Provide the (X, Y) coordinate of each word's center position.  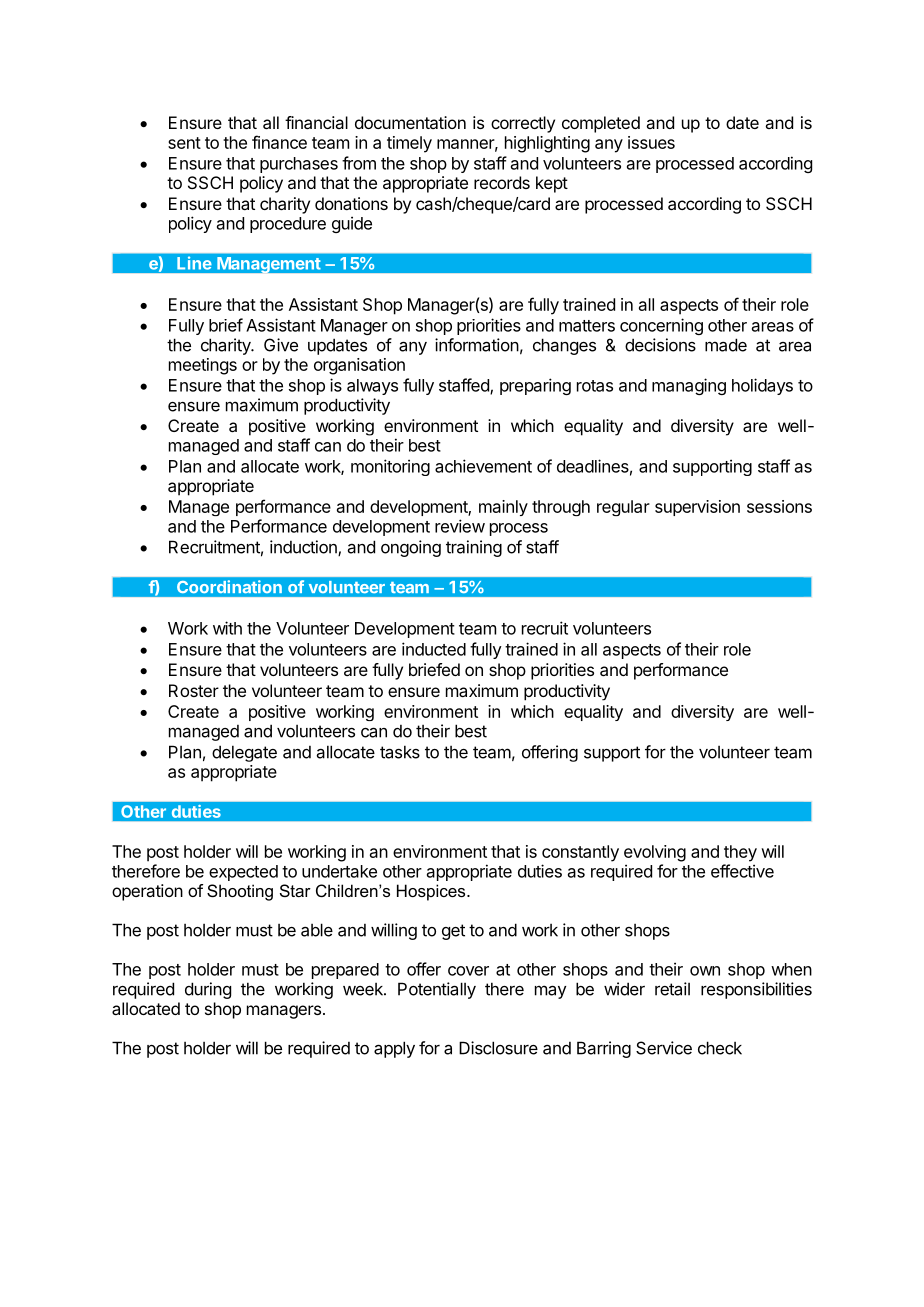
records (502, 182)
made (726, 345)
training (474, 548)
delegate (244, 753)
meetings (203, 366)
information (477, 345)
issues (651, 142)
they (740, 853)
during (208, 990)
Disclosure (498, 1048)
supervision (697, 508)
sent (184, 143)
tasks (400, 752)
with (227, 628)
